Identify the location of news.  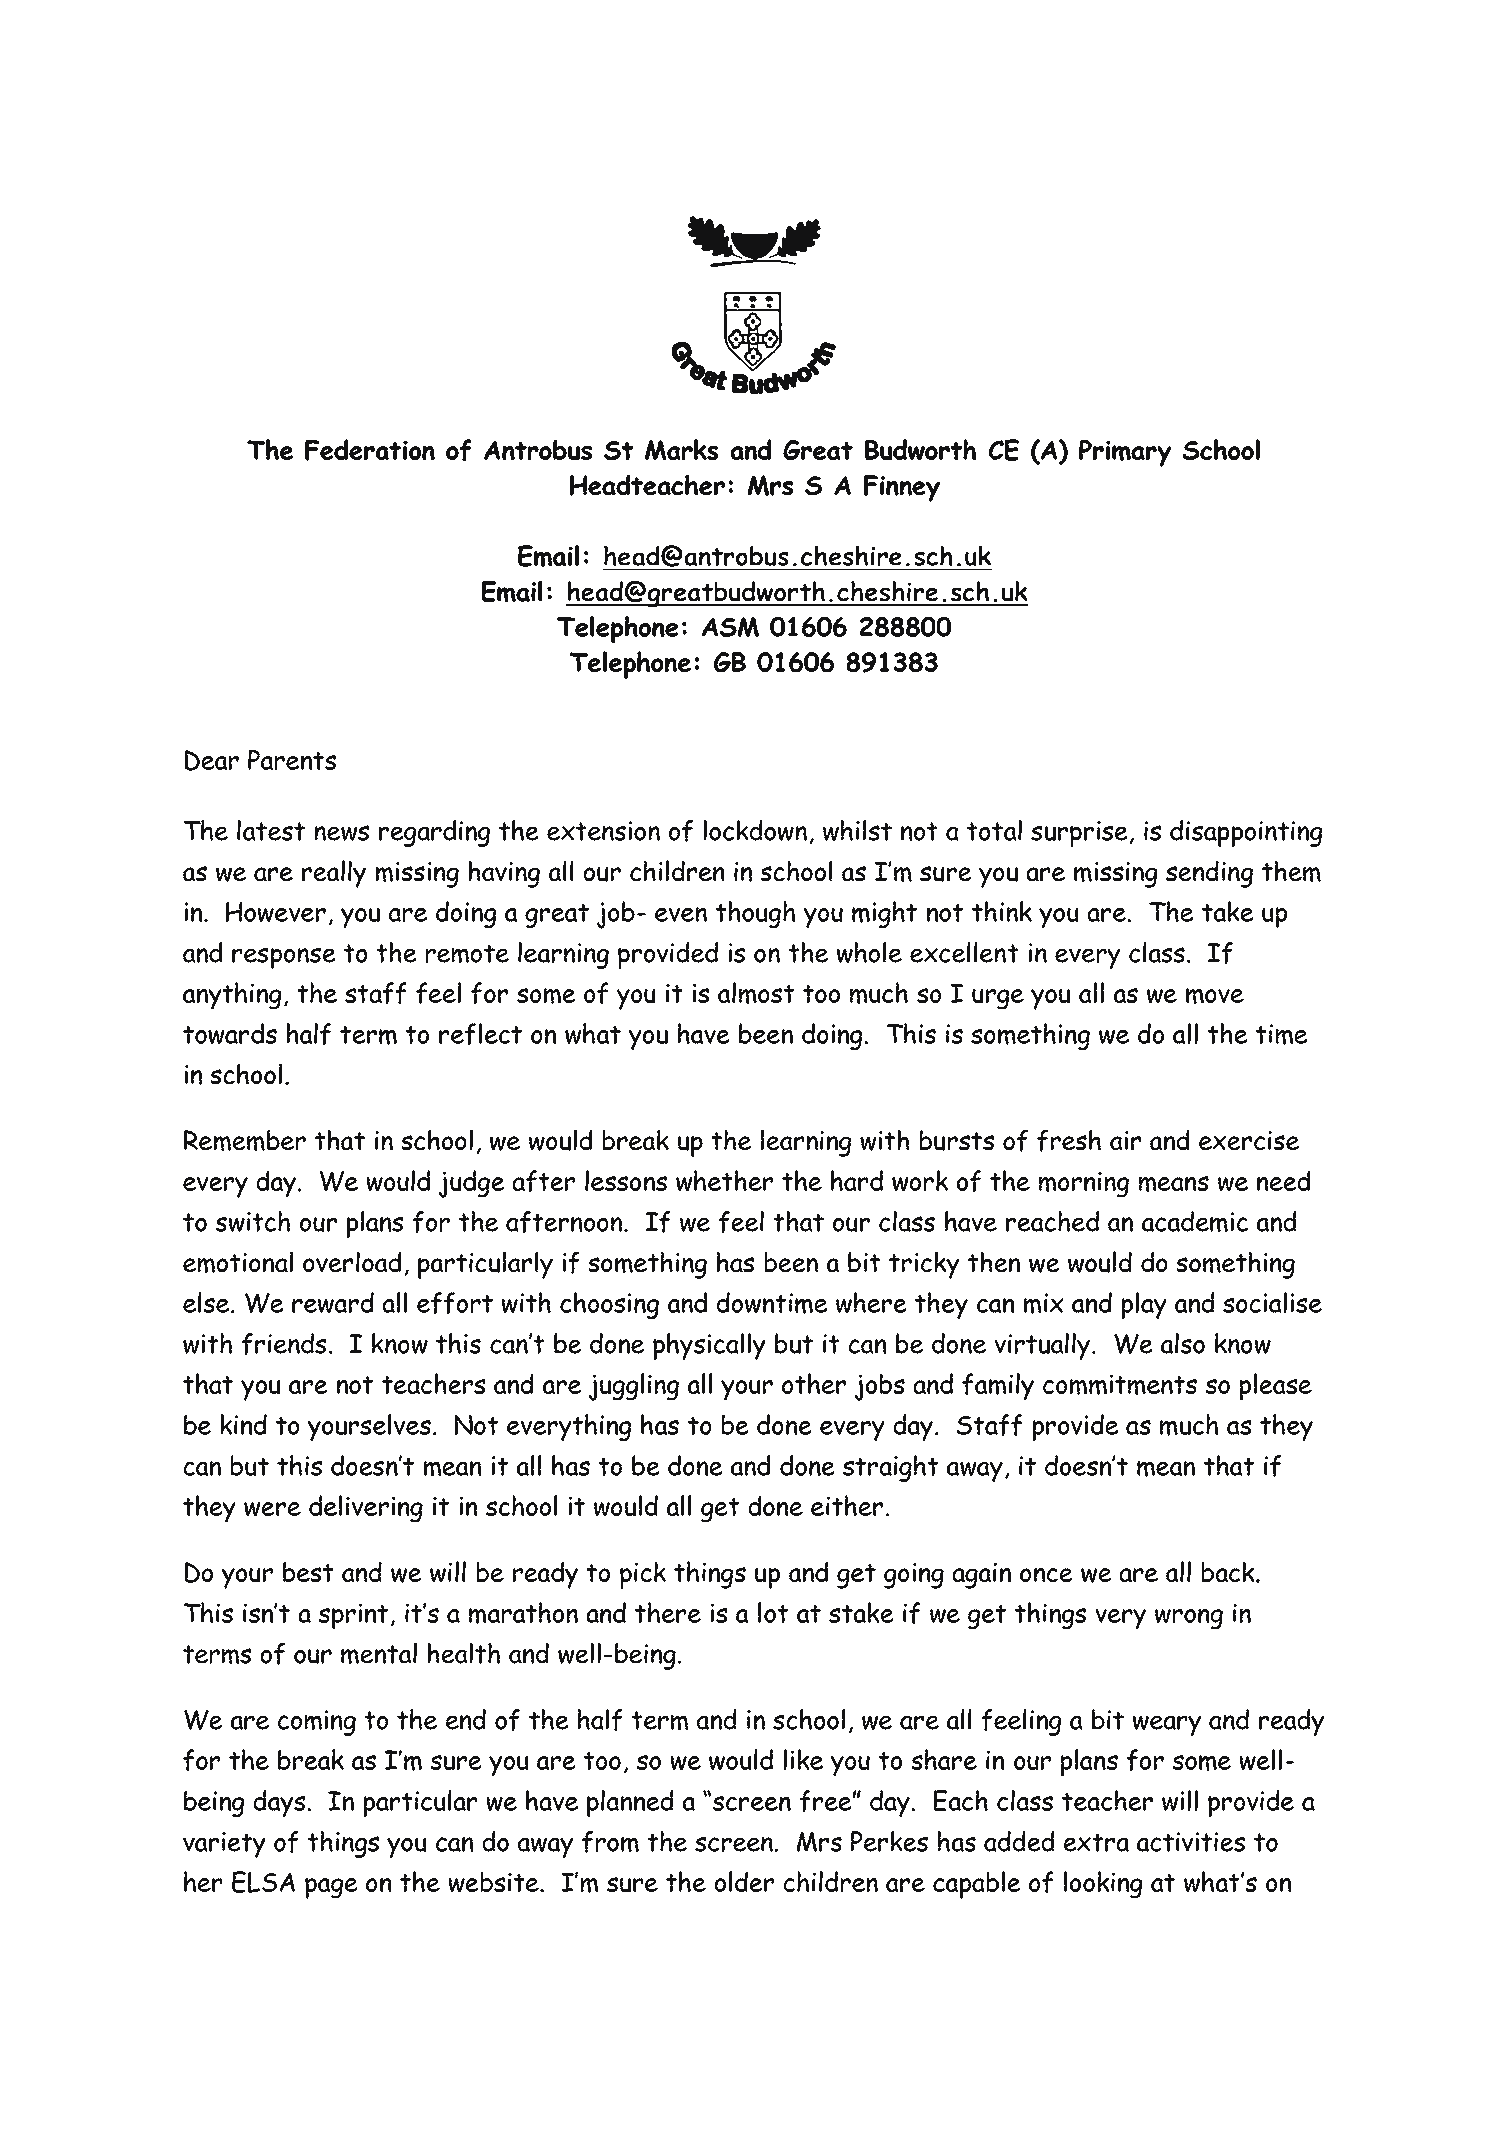
(342, 833).
